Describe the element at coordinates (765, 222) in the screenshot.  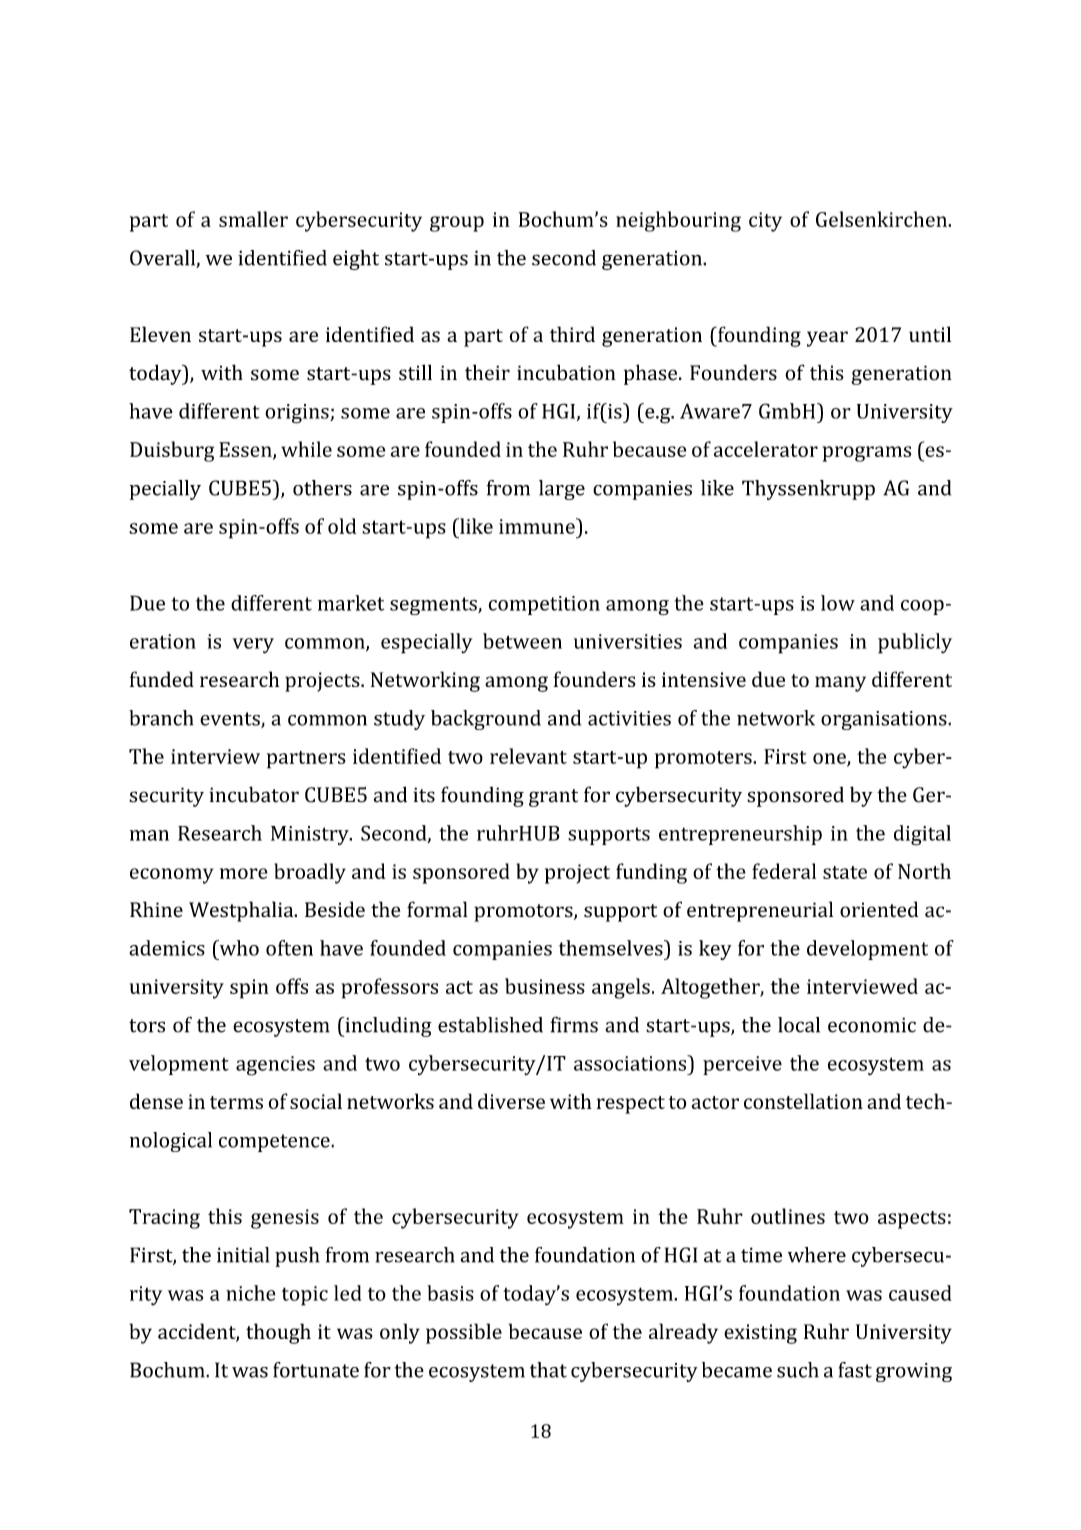
I see `city` at that location.
